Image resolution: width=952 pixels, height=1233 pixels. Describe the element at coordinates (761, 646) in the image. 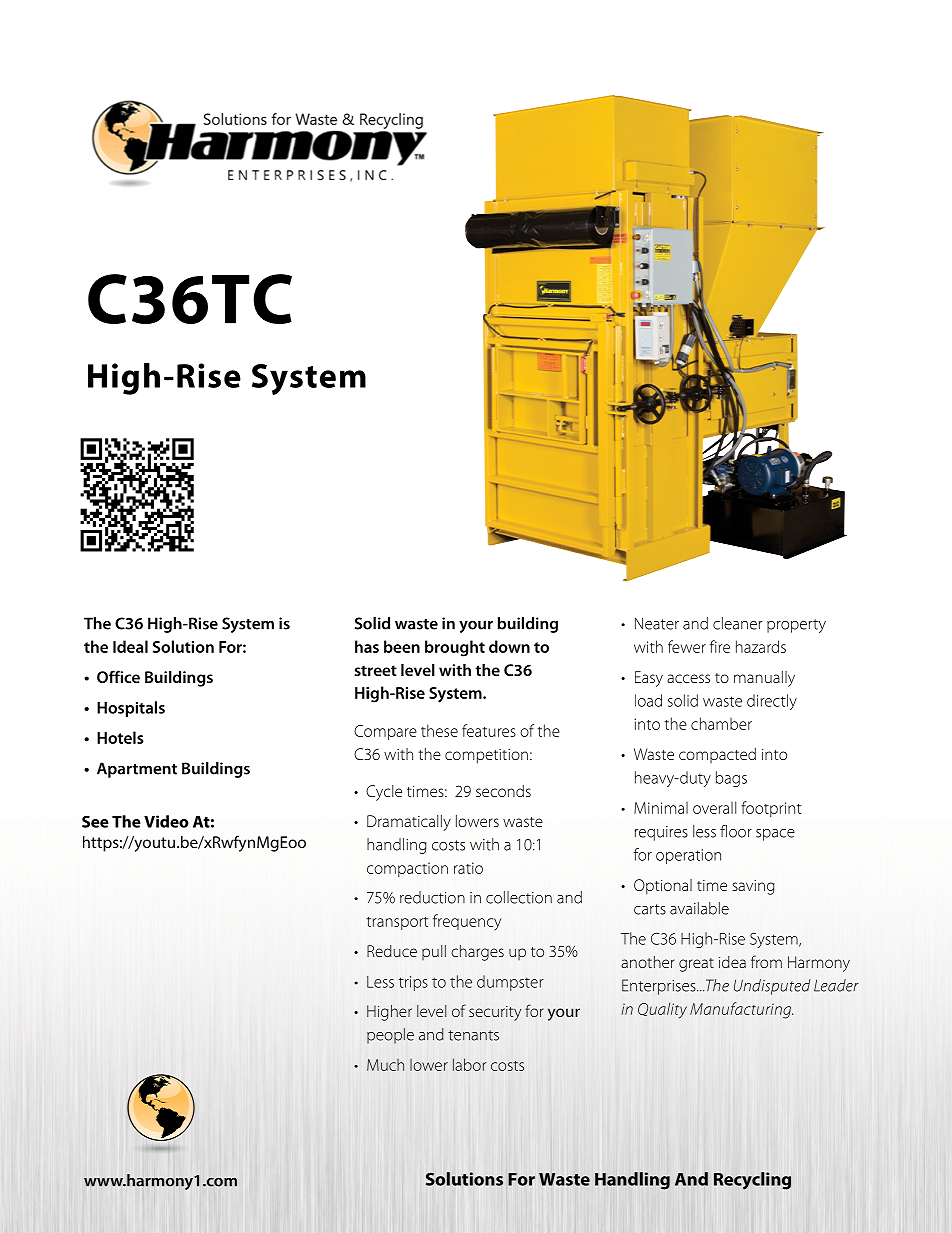

I see `hazards` at that location.
